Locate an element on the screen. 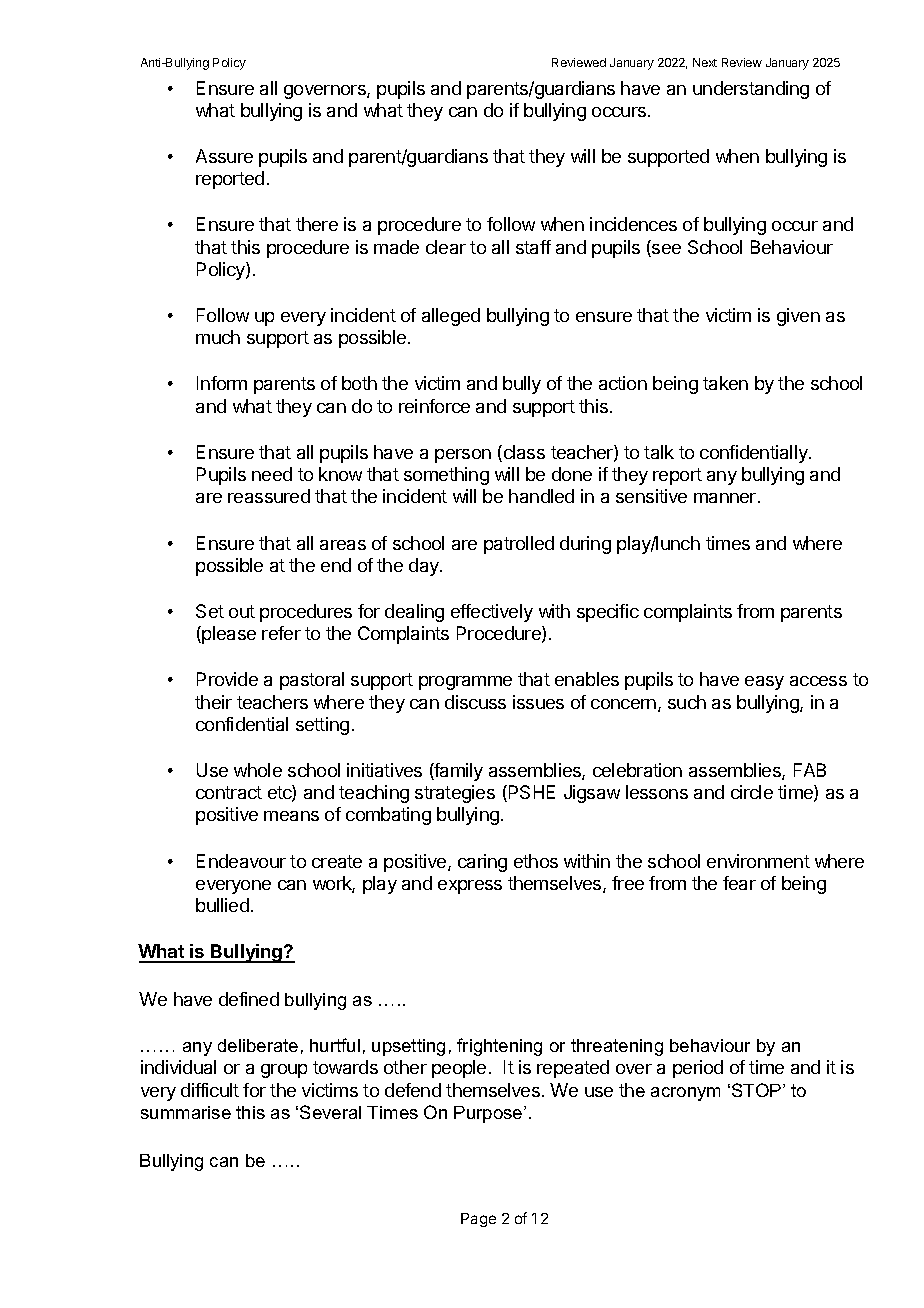 The height and width of the screenshot is (1308, 924). understanding is located at coordinates (751, 90).
